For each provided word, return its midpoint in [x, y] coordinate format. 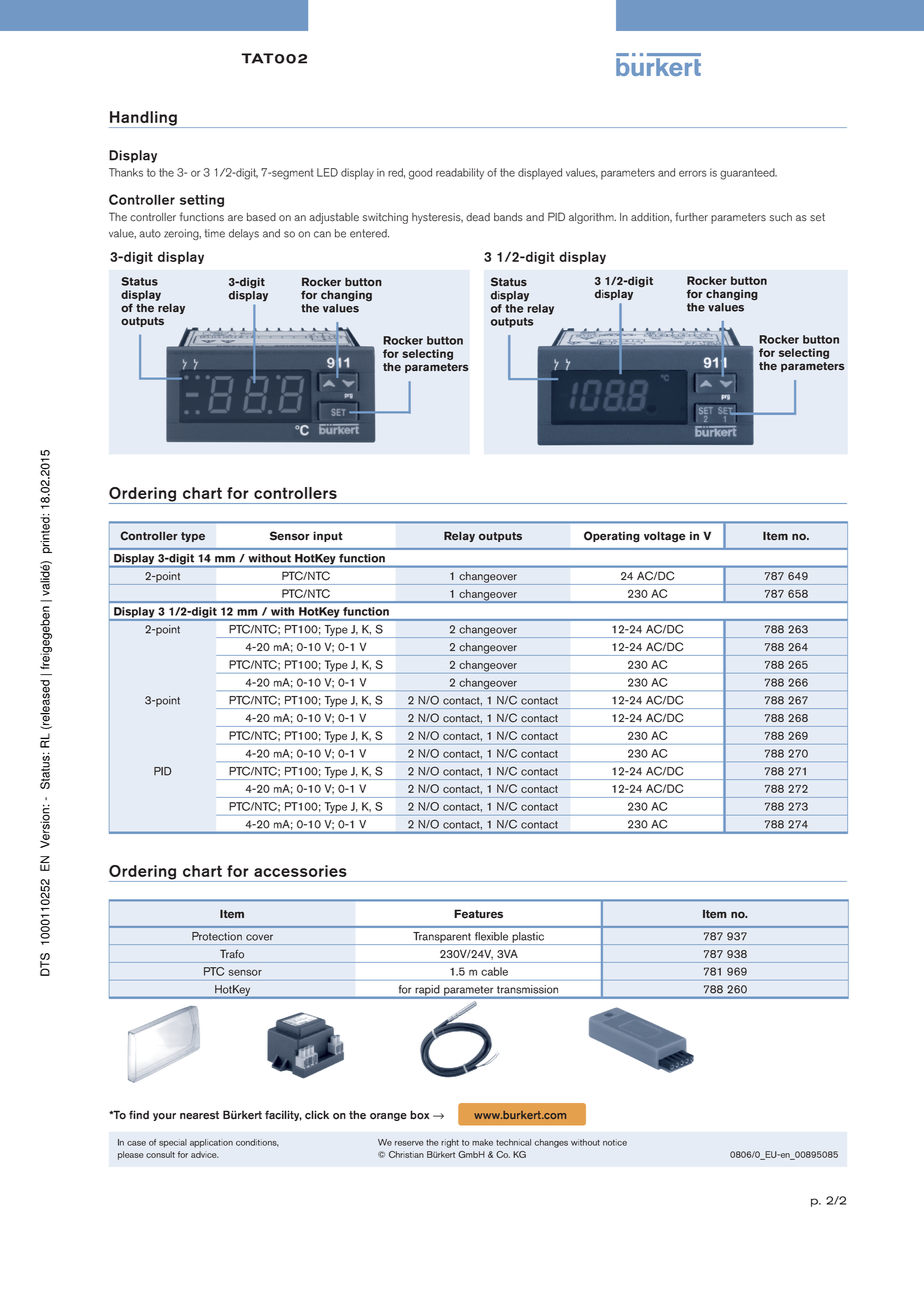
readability [460, 174]
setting [202, 200]
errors [693, 173]
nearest [199, 1115]
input [328, 536]
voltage [665, 537]
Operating [612, 537]
